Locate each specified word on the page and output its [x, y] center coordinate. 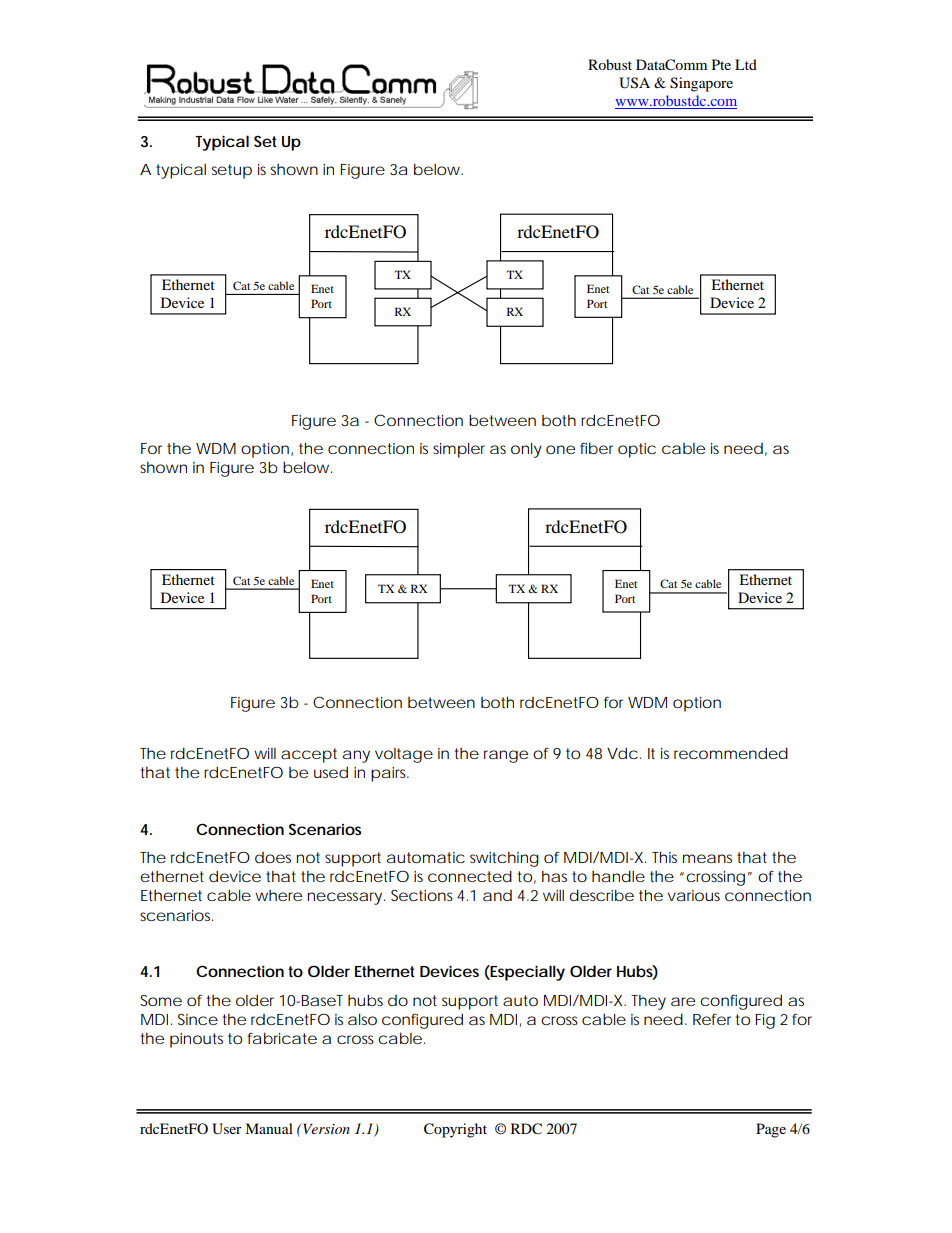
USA [634, 83]
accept [309, 755]
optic [637, 450]
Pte [721, 64]
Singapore [701, 84]
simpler [459, 450]
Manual [269, 1128]
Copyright [455, 1130]
